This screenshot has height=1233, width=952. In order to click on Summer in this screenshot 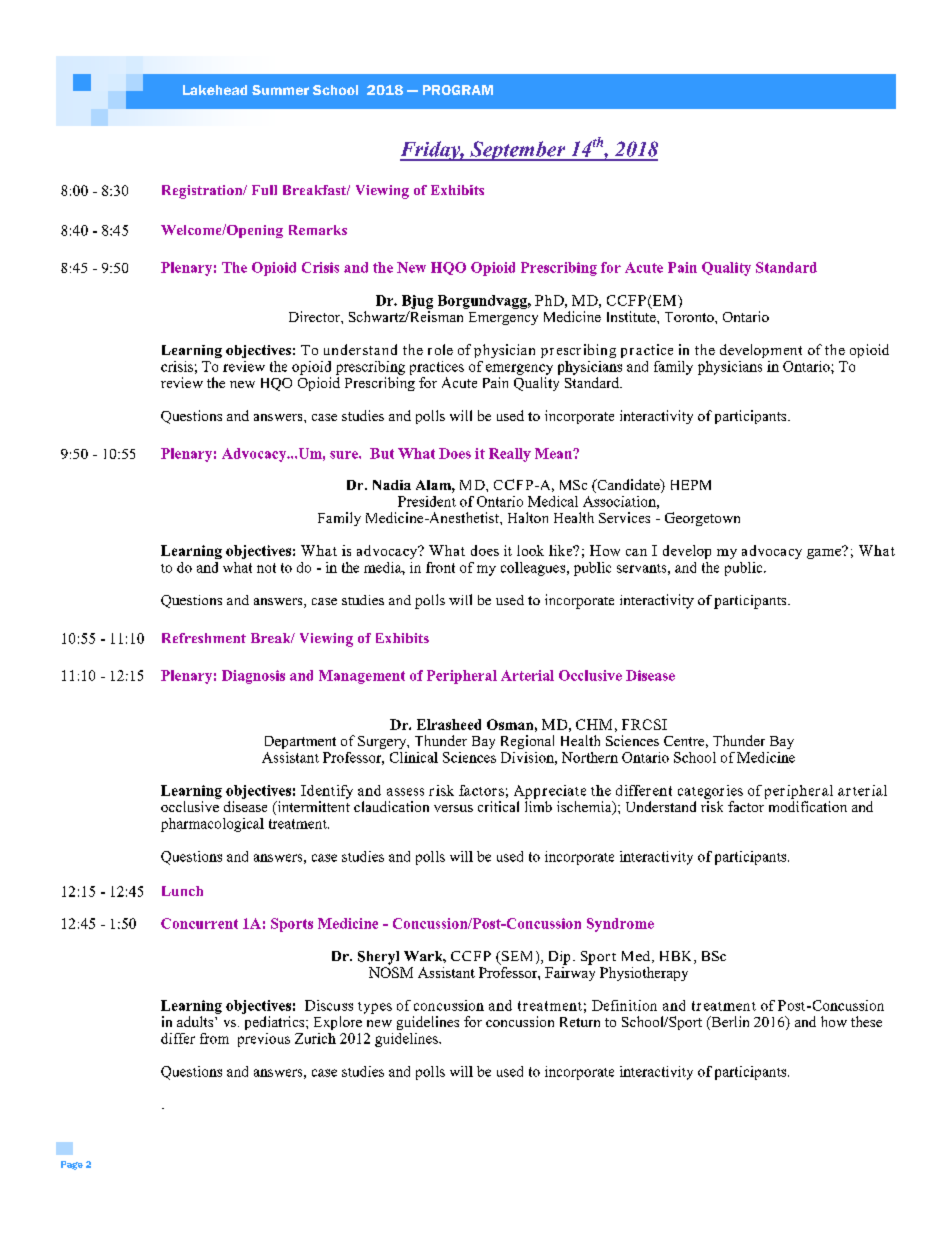, I will do `click(280, 90)`.
